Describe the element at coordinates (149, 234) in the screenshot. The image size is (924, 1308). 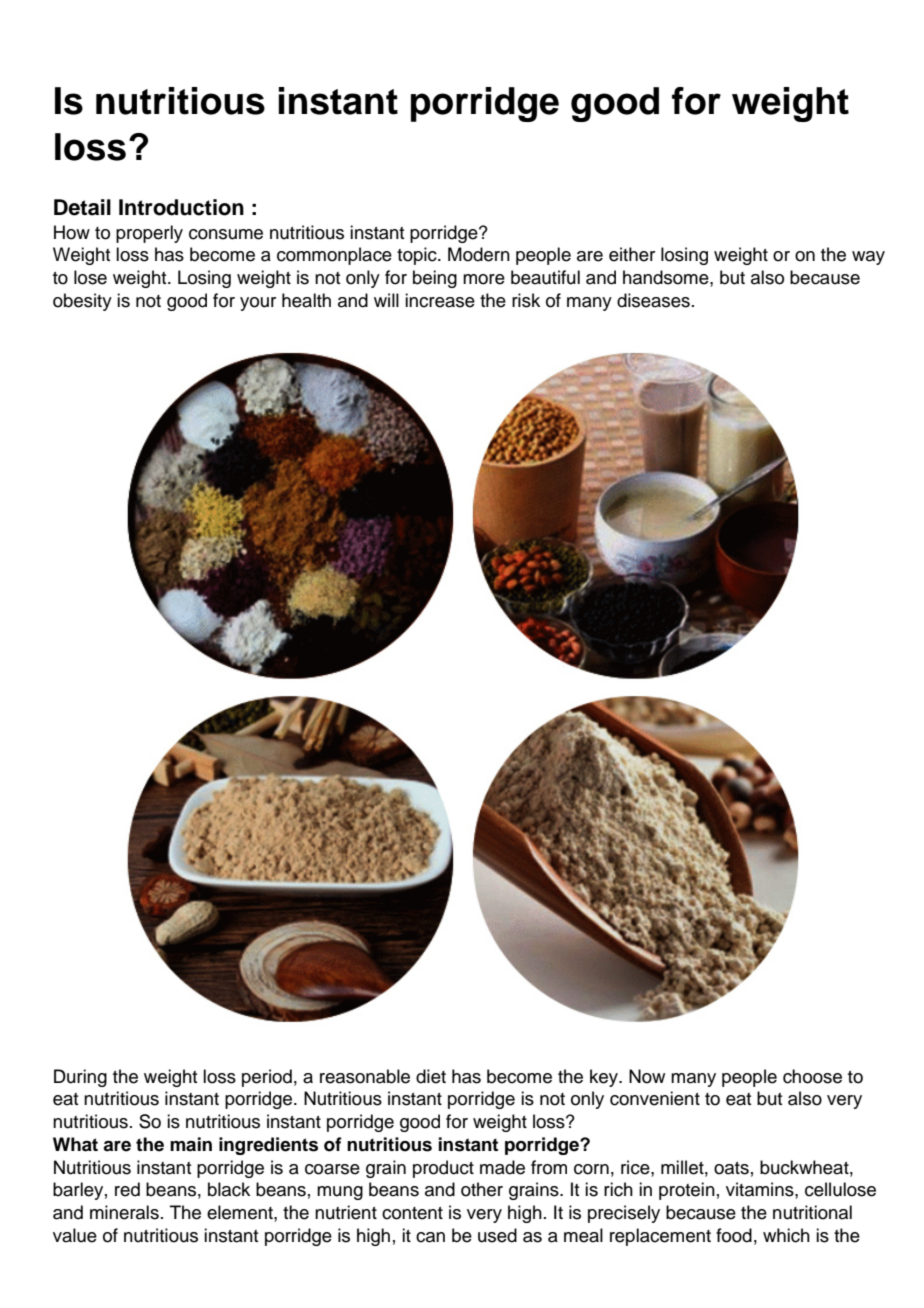
I see `properly` at that location.
